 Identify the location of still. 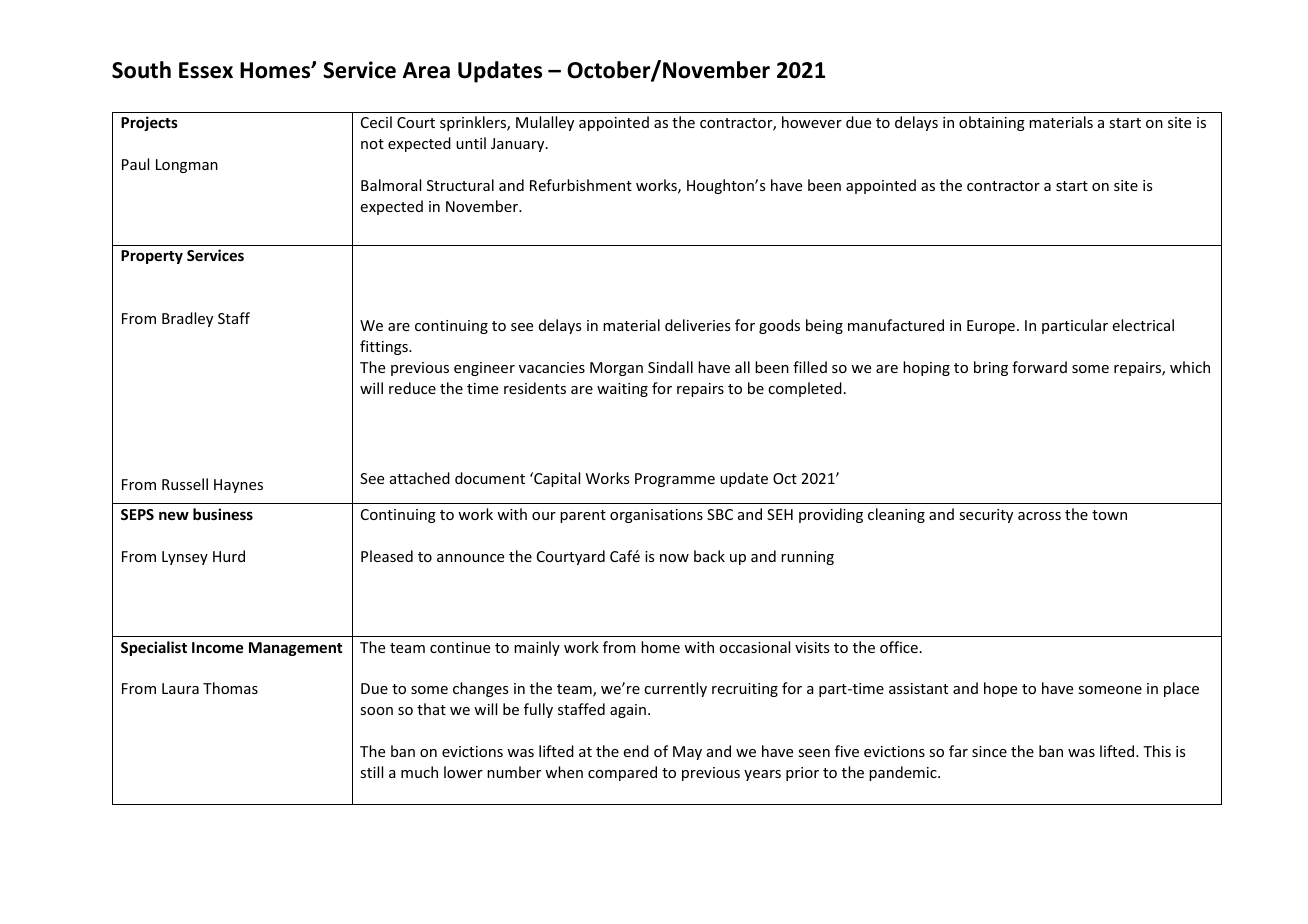
(371, 772).
